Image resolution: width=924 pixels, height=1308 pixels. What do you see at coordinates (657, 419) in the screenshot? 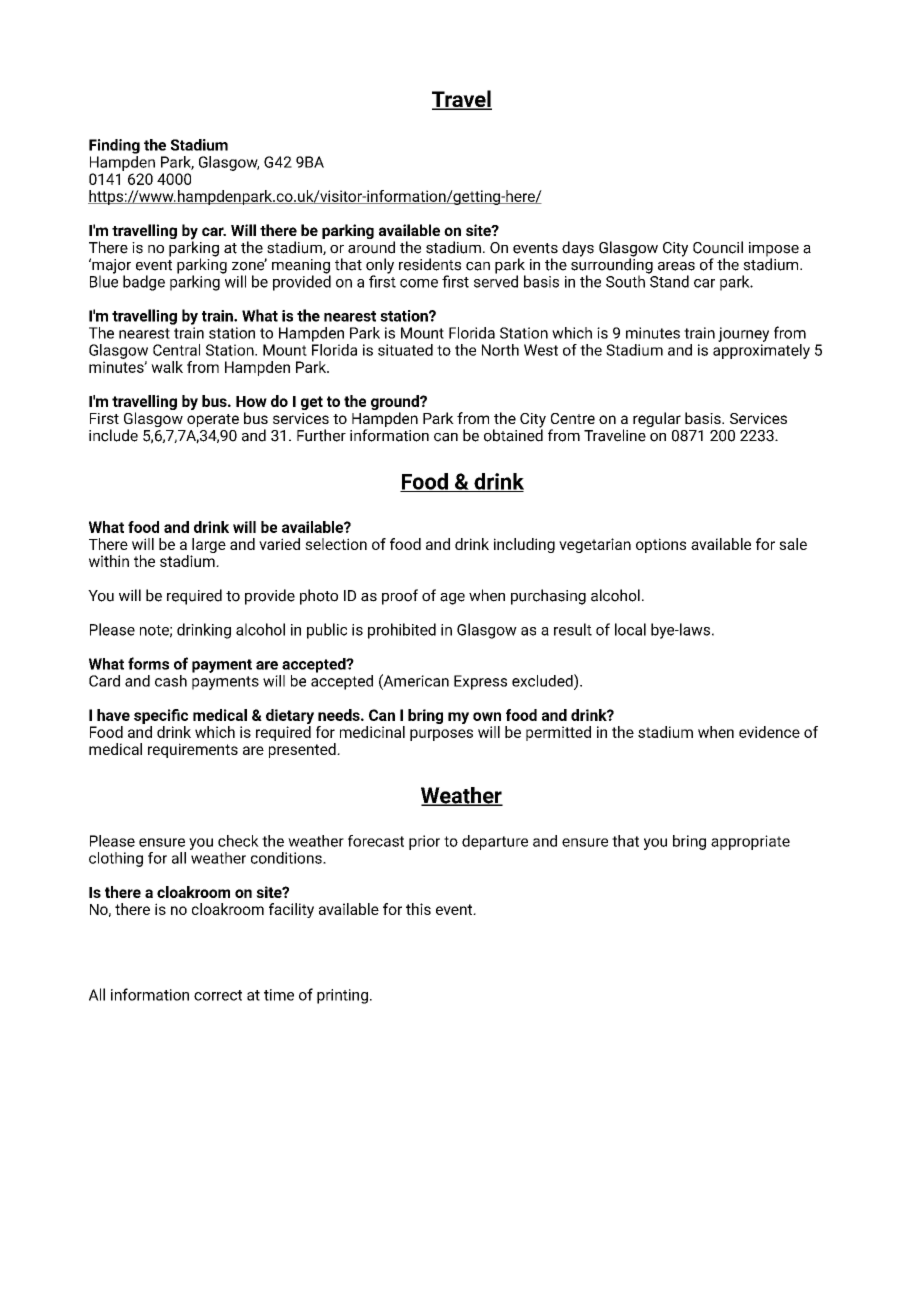
I see `regular` at bounding box center [657, 419].
